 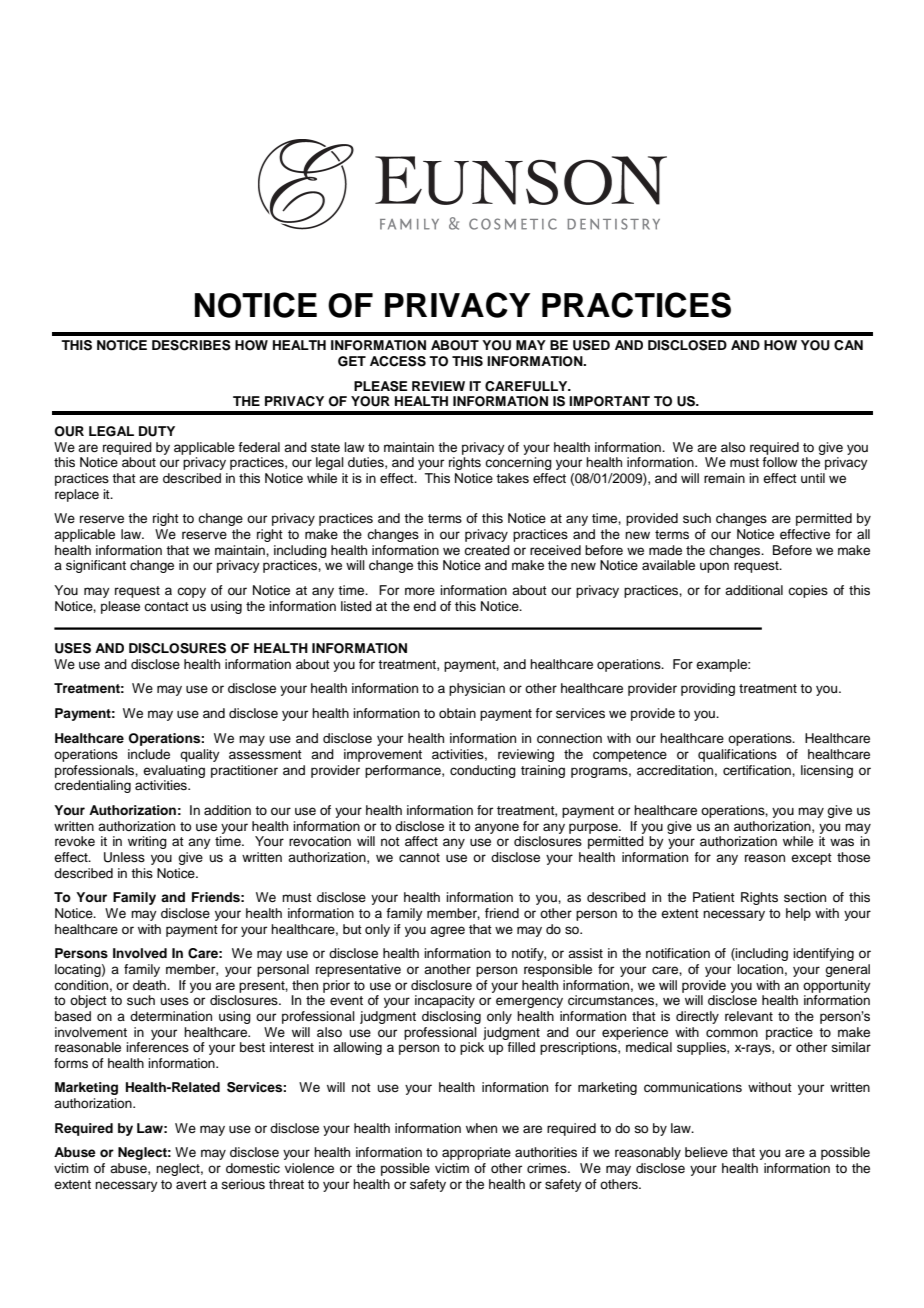 I want to click on evaluating, so click(x=174, y=771).
